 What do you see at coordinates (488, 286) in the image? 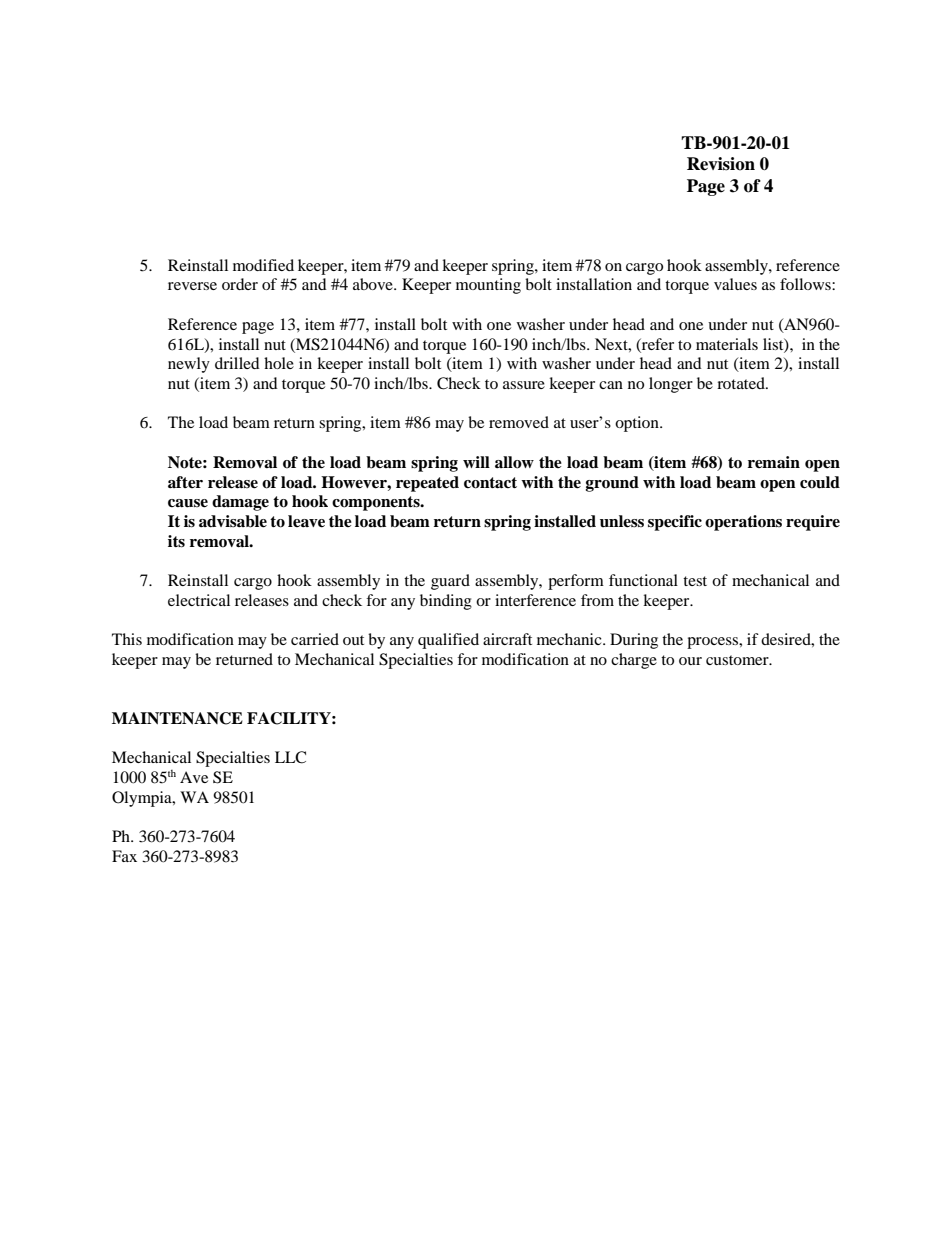
I see `mounting` at bounding box center [488, 286].
